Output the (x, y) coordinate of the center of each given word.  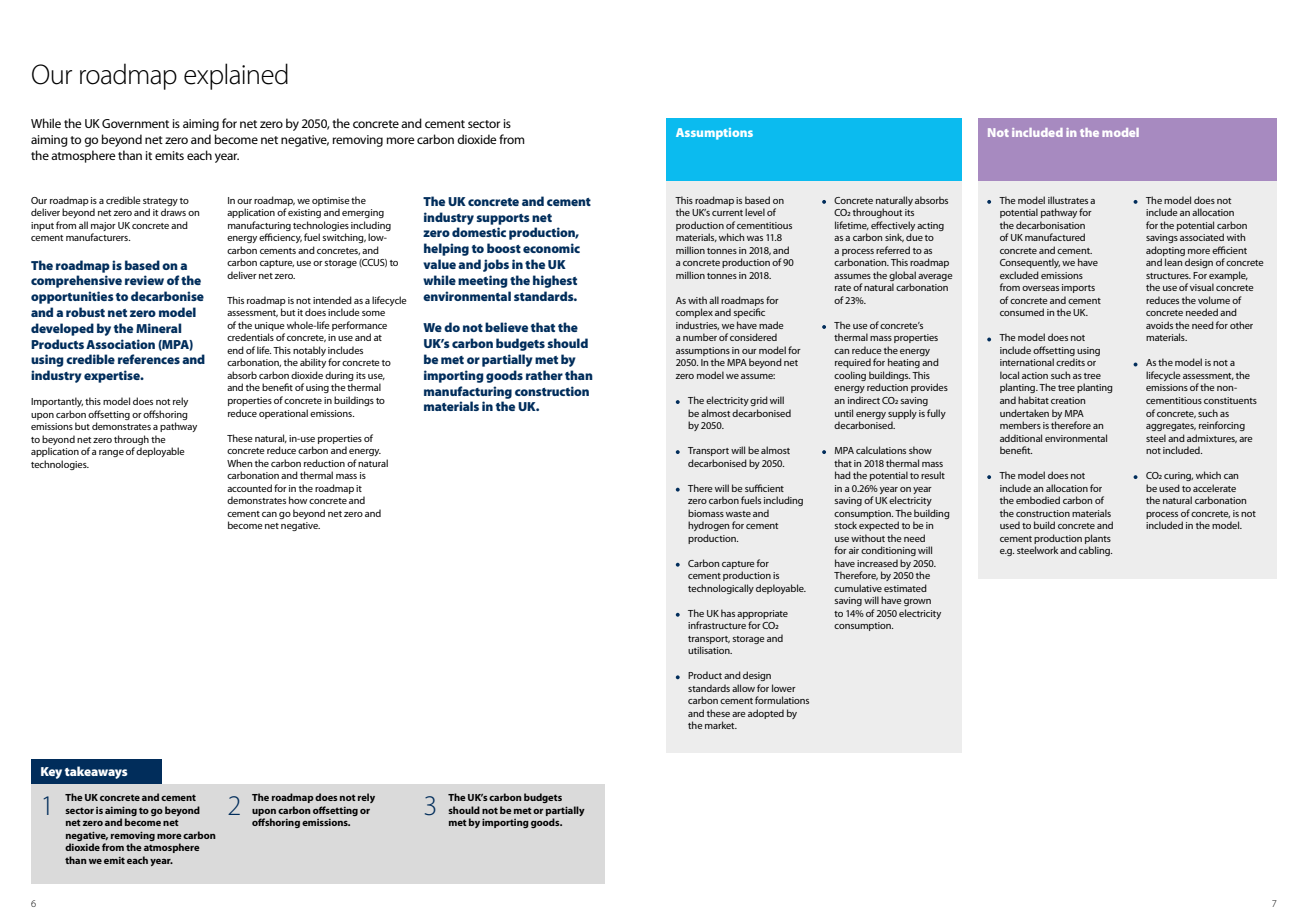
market (721, 725)
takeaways (96, 772)
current (727, 213)
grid (759, 401)
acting (930, 226)
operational (283, 414)
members (1020, 425)
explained (236, 76)
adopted (766, 714)
